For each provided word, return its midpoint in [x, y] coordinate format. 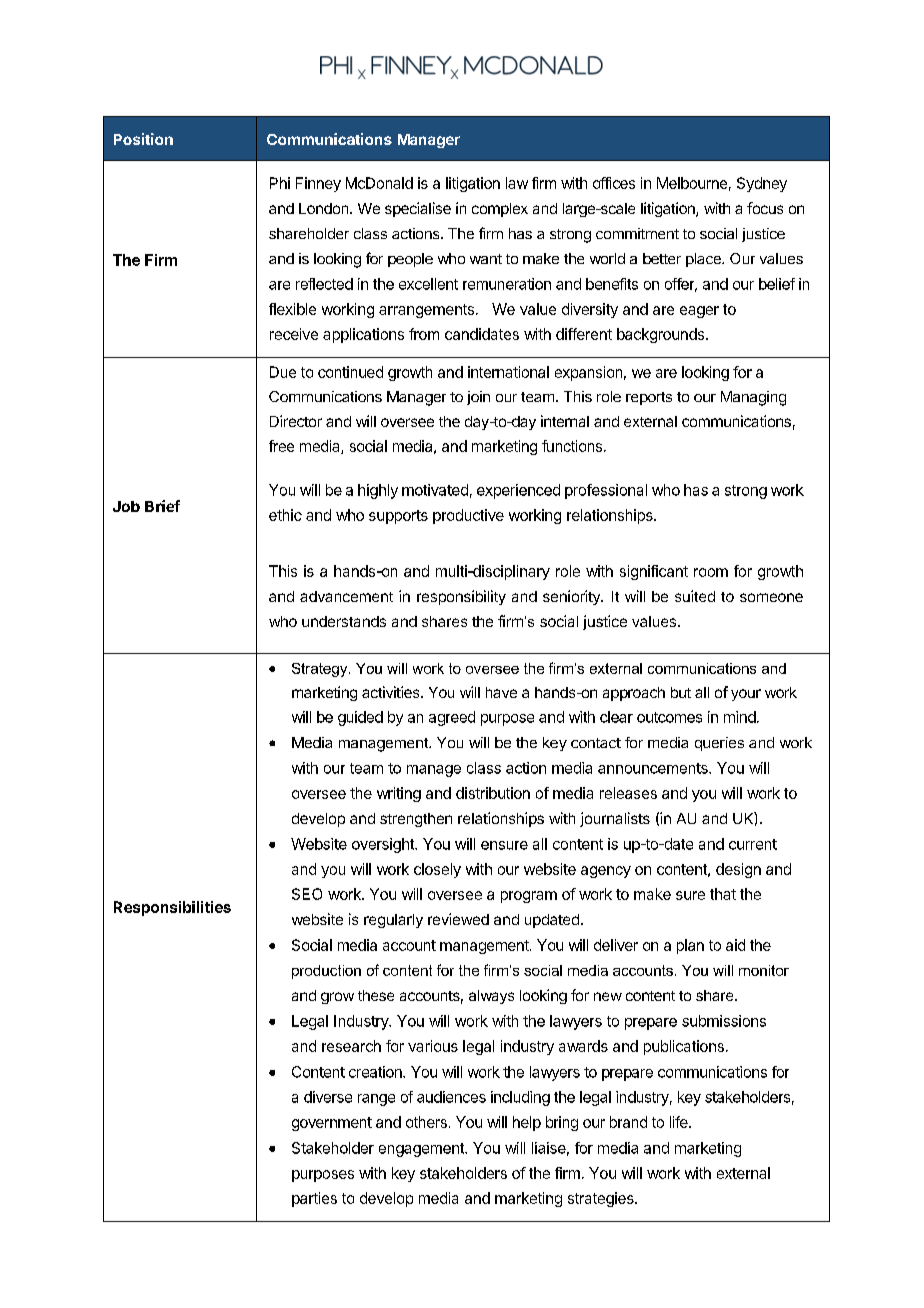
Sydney [762, 184]
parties [314, 1199]
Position [143, 139]
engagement [422, 1150]
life [680, 1122]
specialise [418, 209]
